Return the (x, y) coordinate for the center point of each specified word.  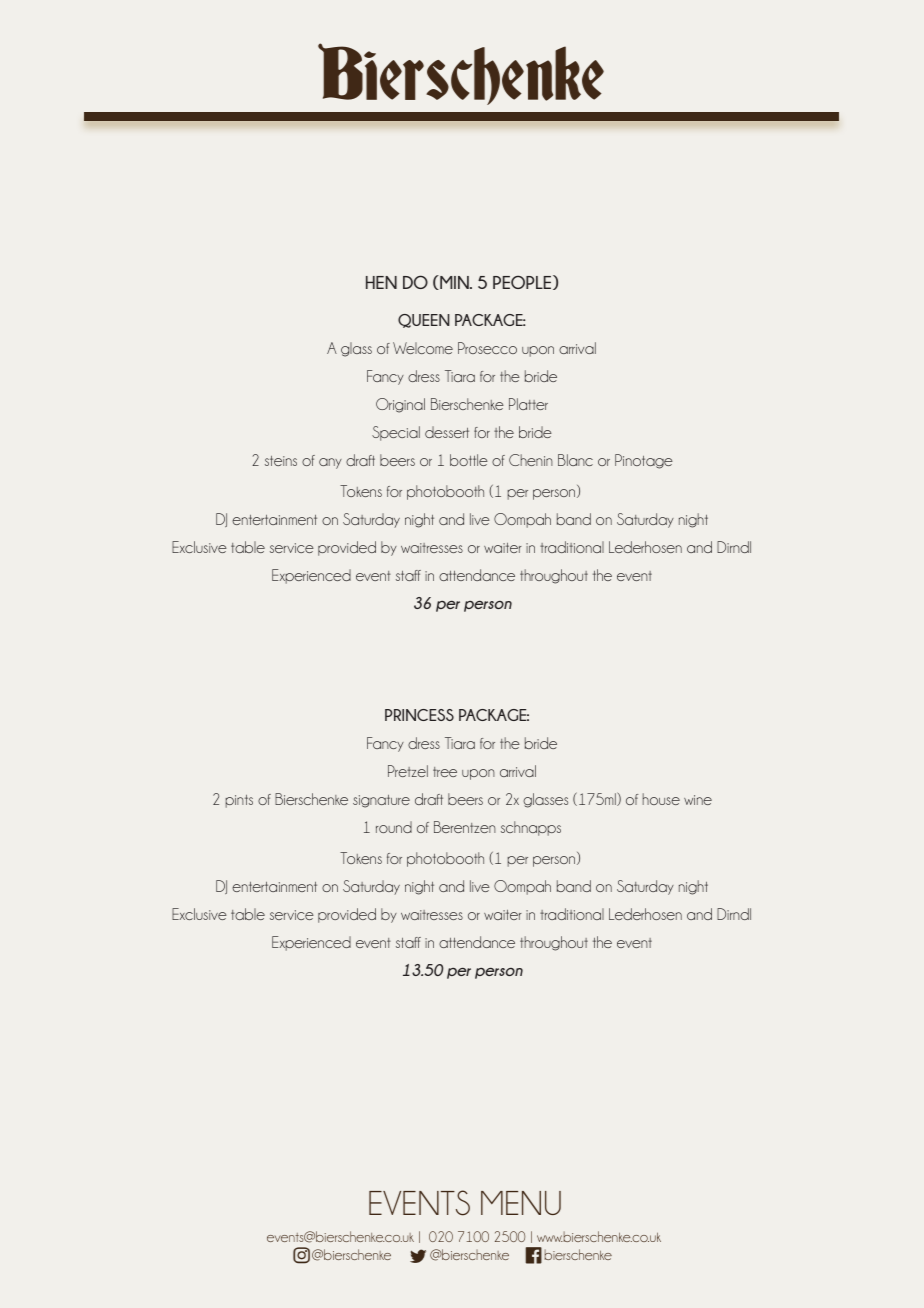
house (661, 799)
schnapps (531, 828)
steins (281, 461)
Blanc (575, 460)
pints (239, 801)
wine (698, 800)
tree (445, 772)
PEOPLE (523, 282)
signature (381, 801)
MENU (521, 1203)
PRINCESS (419, 715)
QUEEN (424, 321)
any (330, 463)
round (394, 827)
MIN (454, 282)
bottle (469, 460)
